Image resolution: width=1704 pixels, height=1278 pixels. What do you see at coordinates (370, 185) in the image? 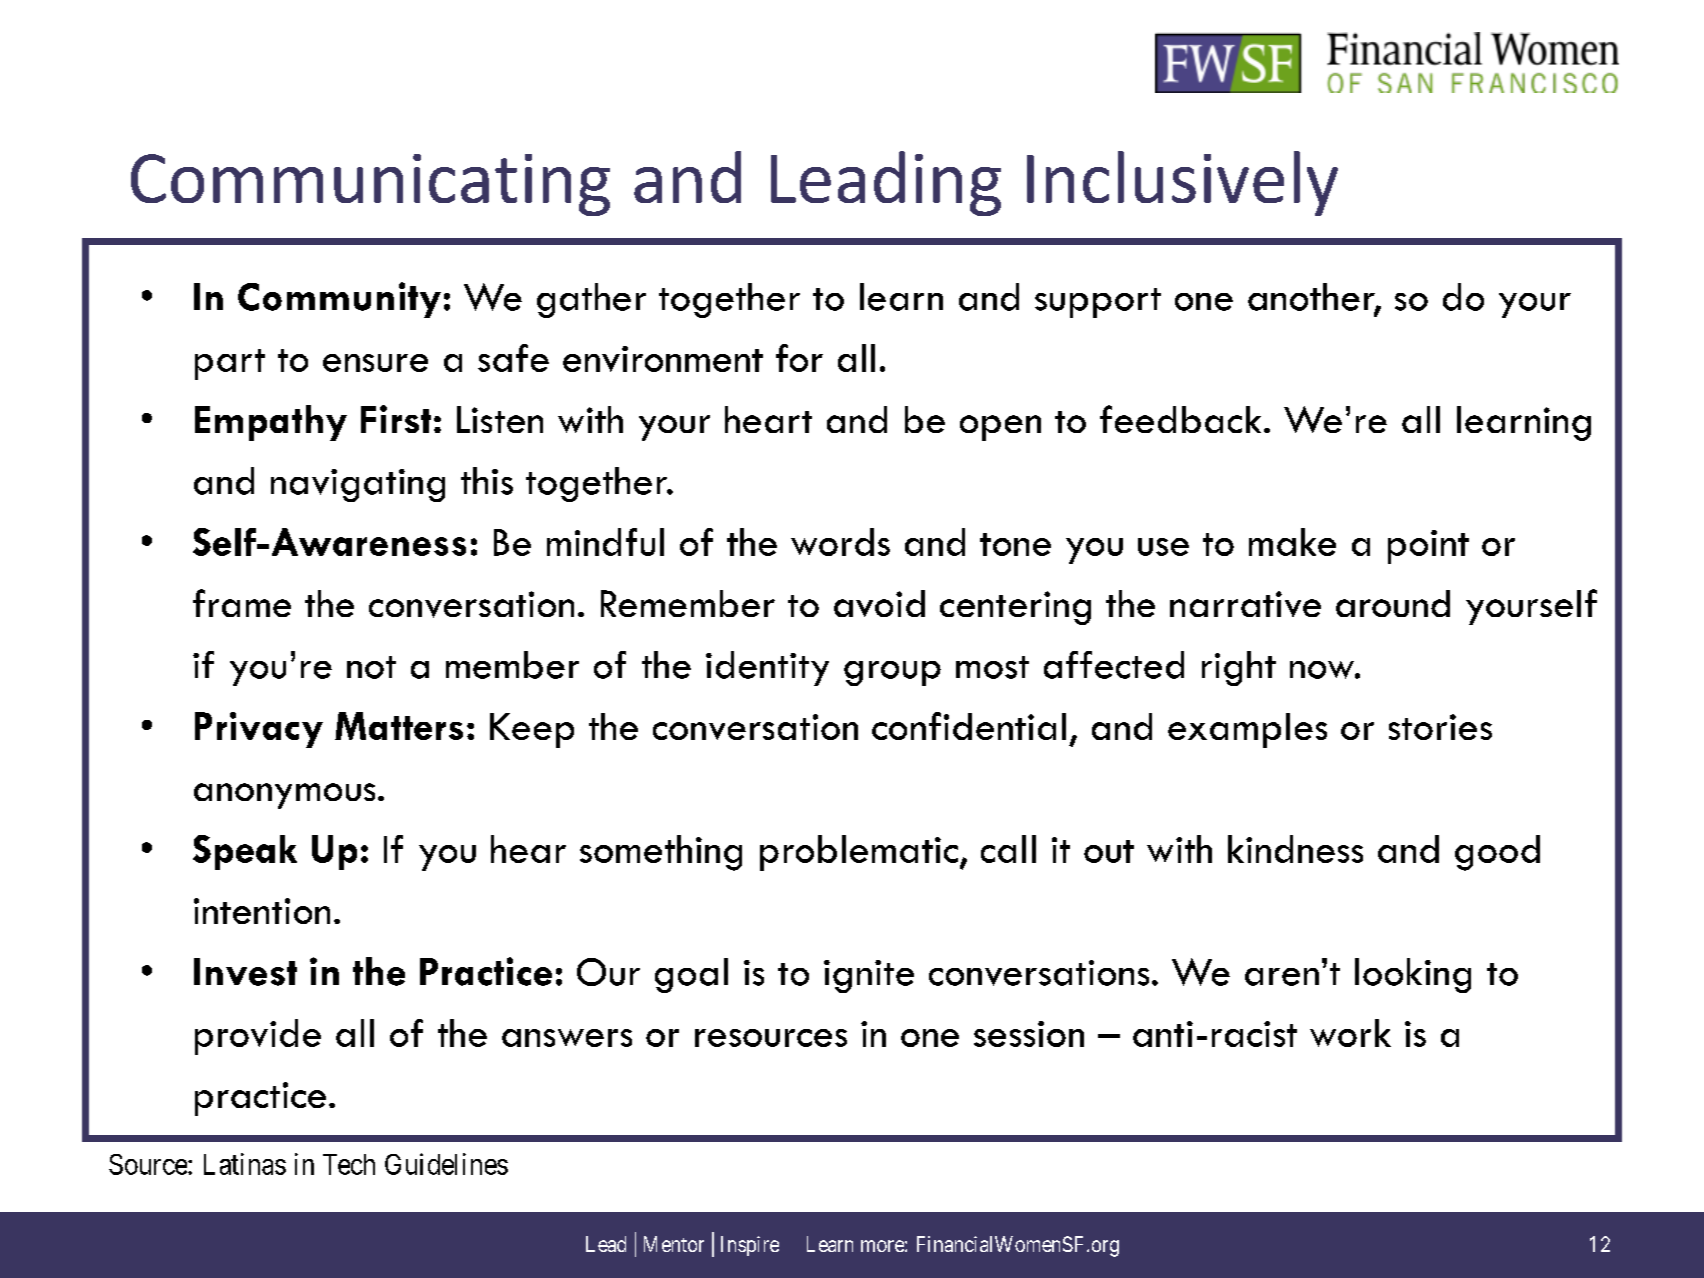
I see `Communicating` at bounding box center [370, 185].
